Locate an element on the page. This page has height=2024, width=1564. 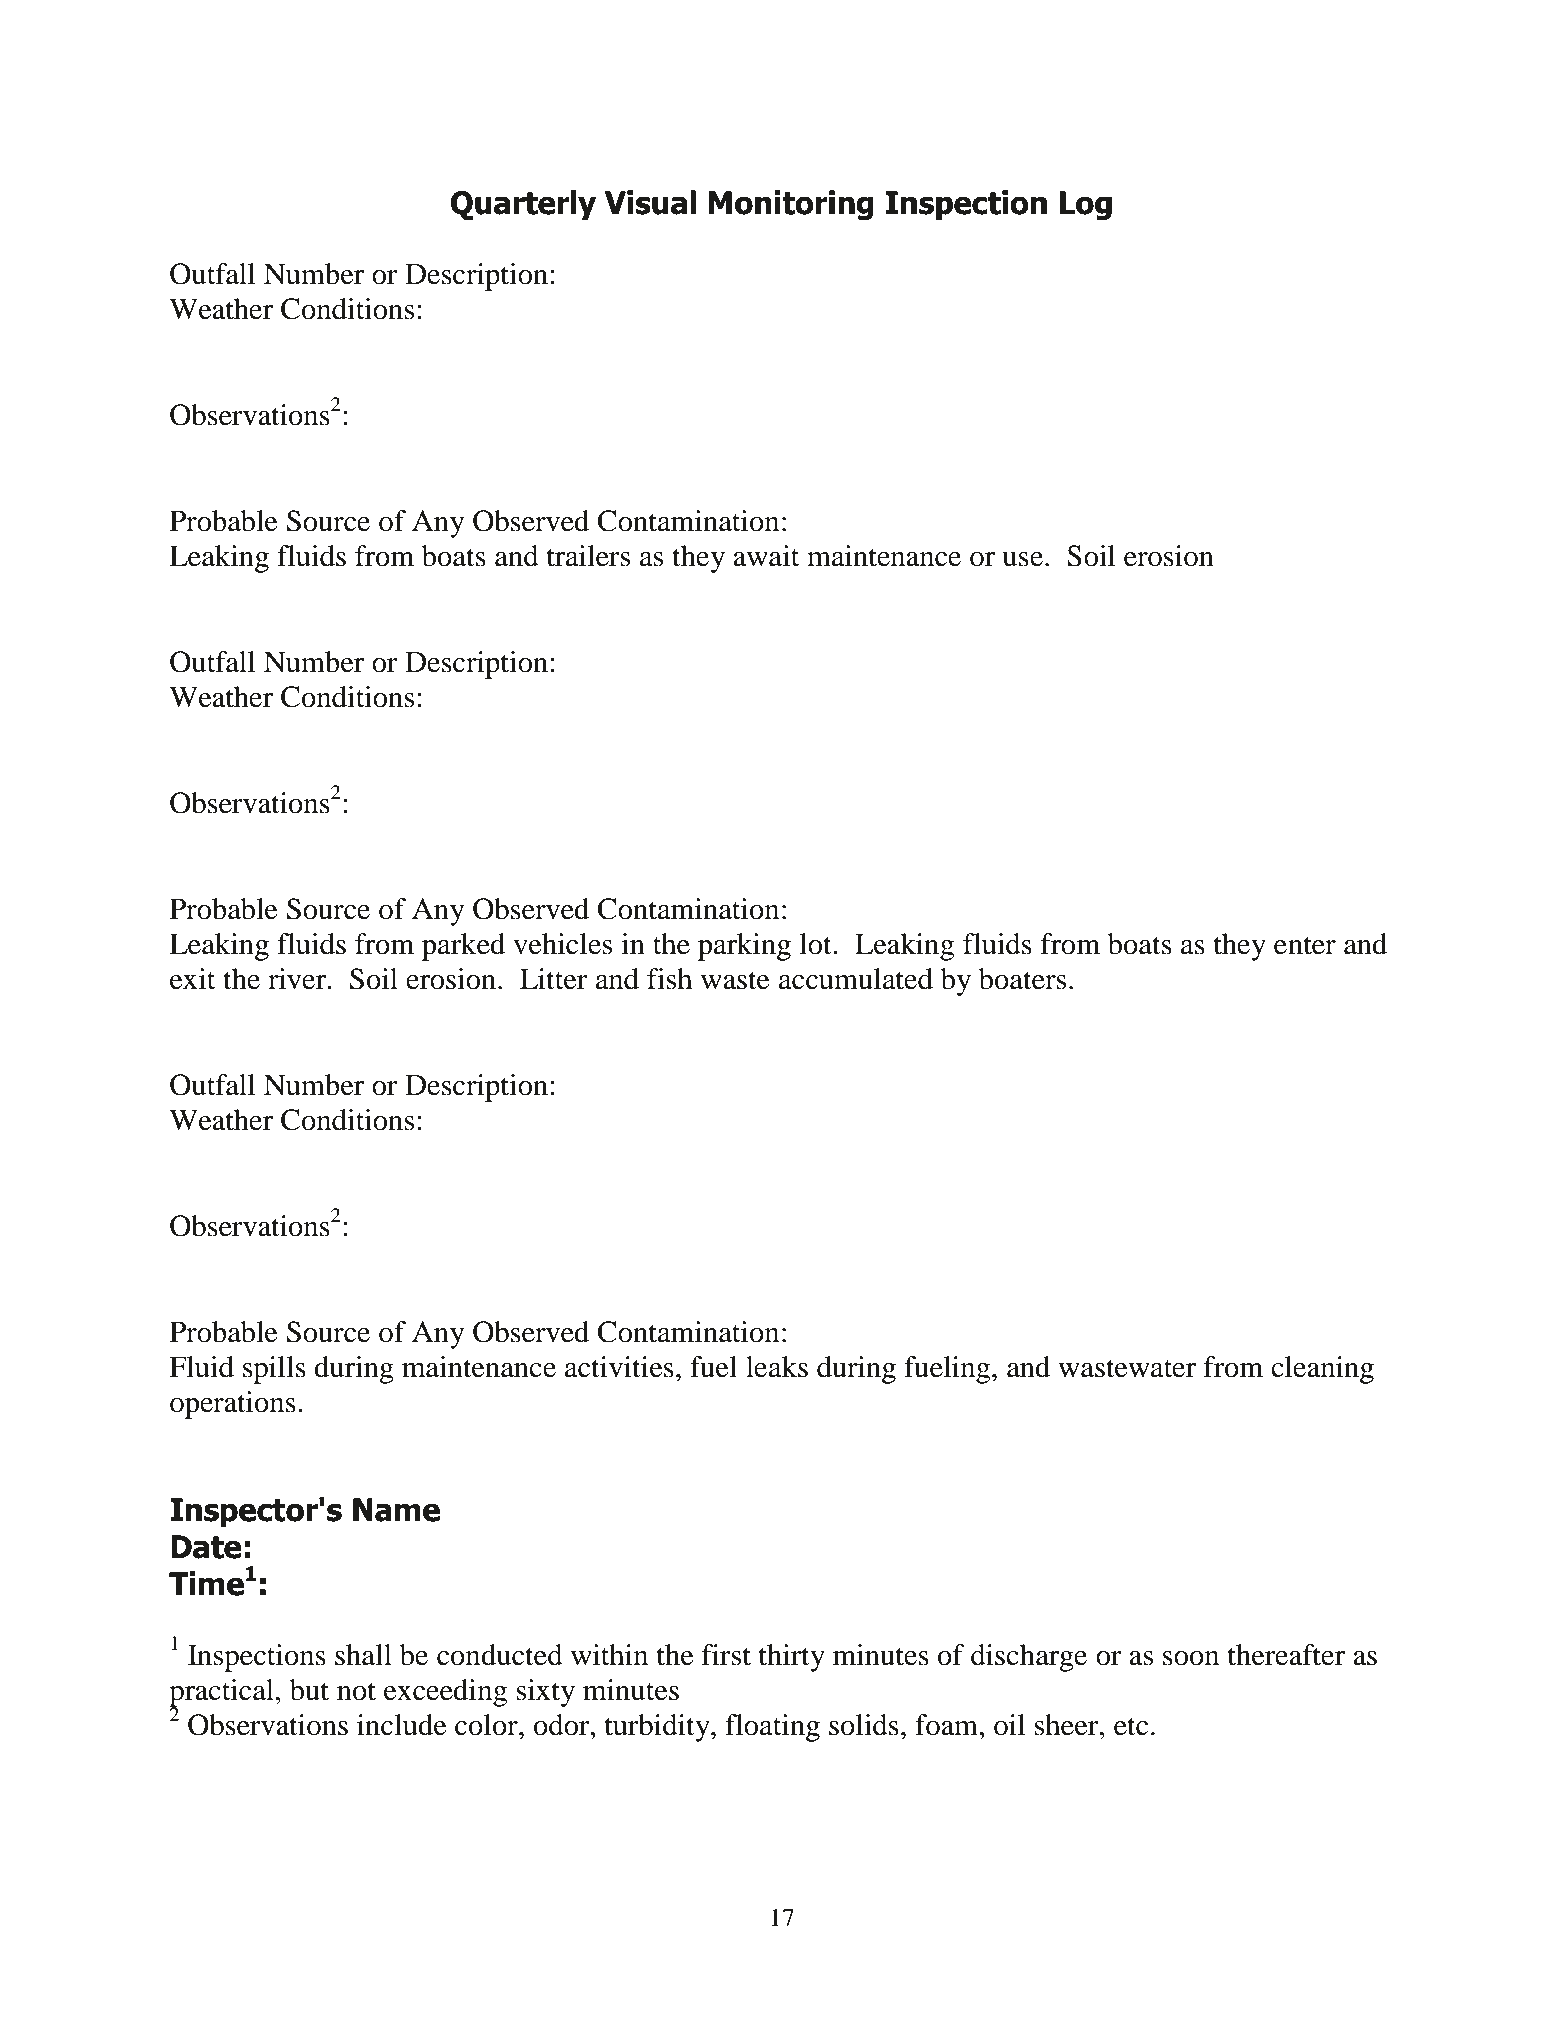
enter is located at coordinates (1305, 945).
